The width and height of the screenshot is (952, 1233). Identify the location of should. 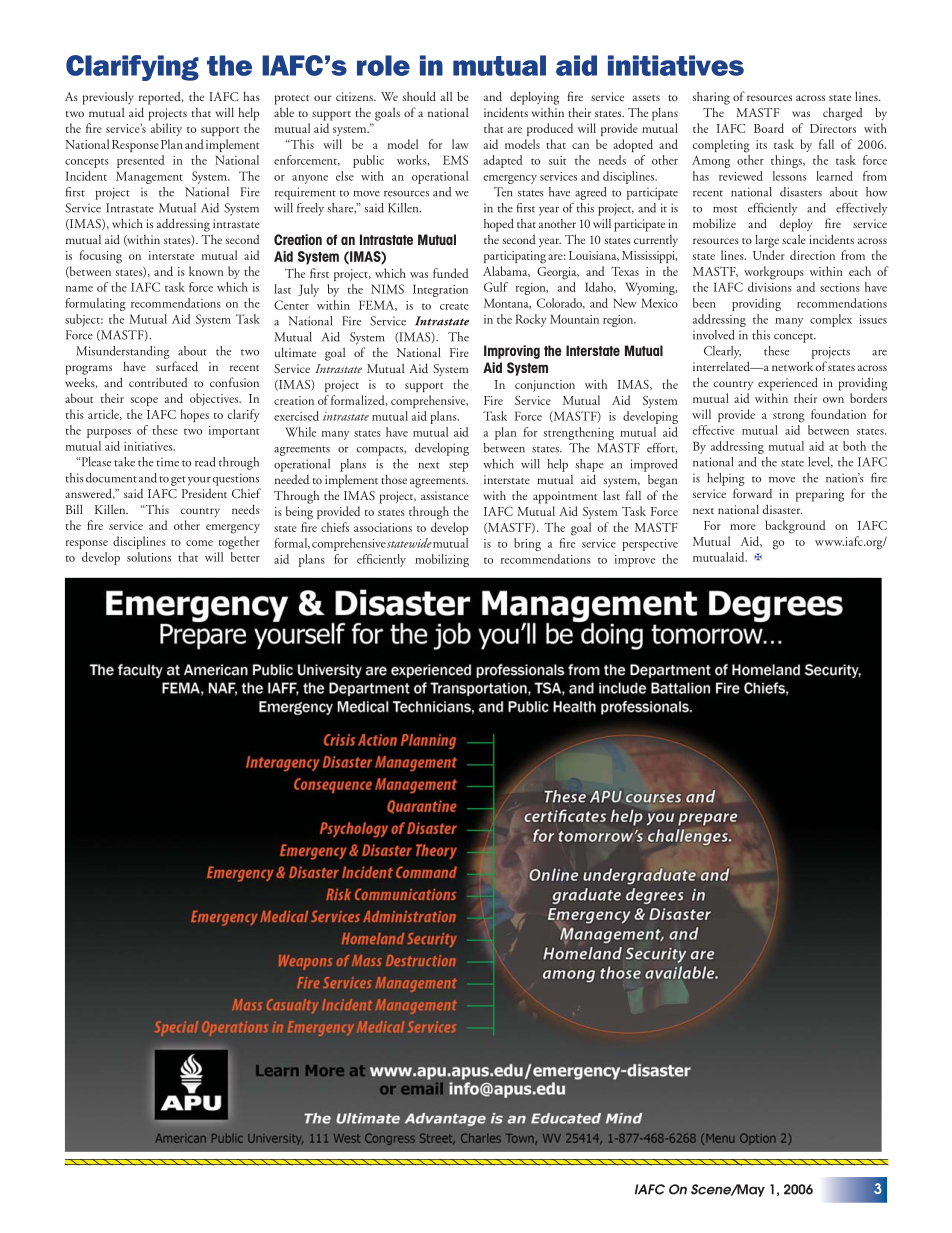
(419, 96).
